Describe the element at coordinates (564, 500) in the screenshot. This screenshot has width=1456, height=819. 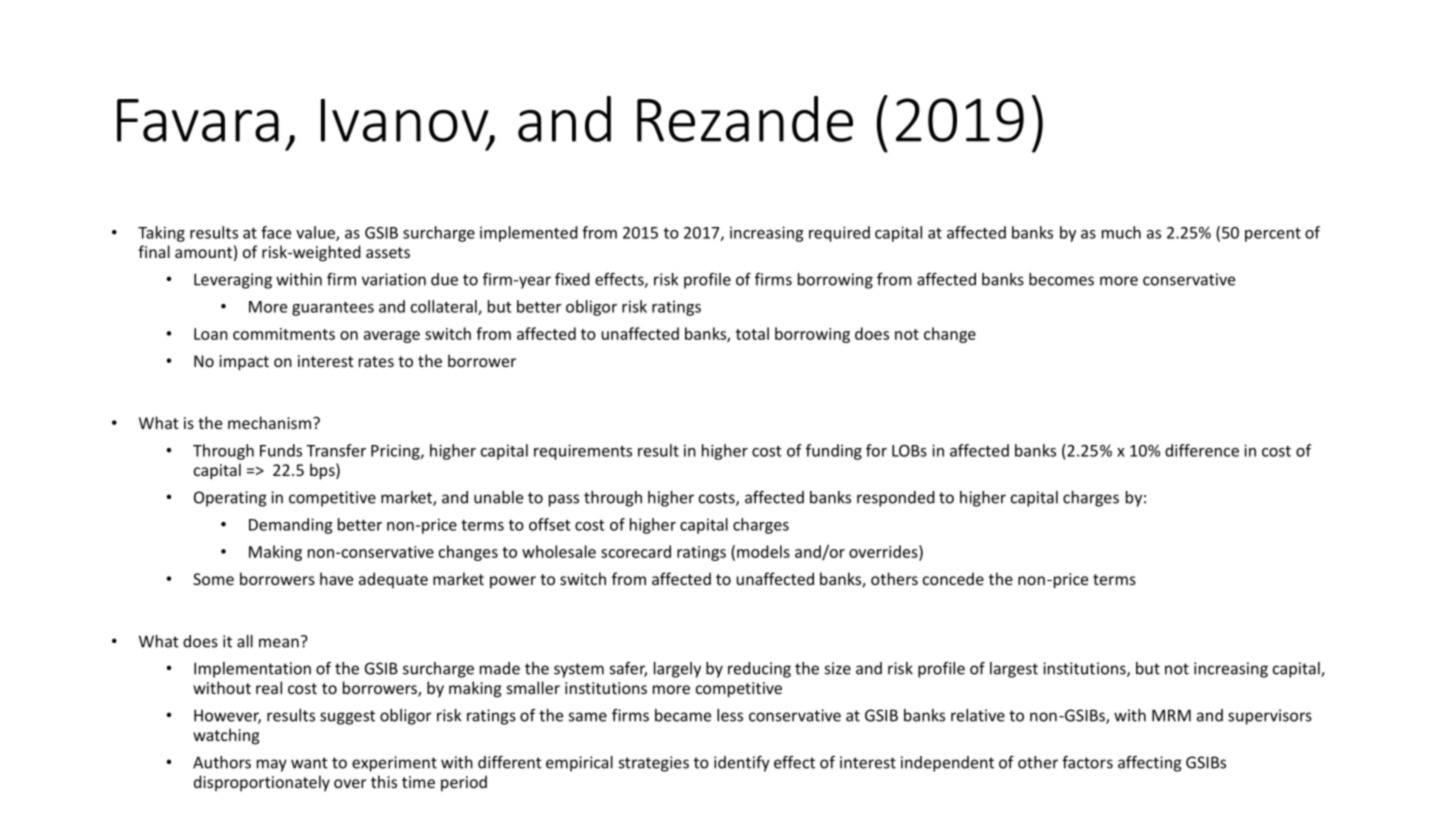
I see `pass` at that location.
